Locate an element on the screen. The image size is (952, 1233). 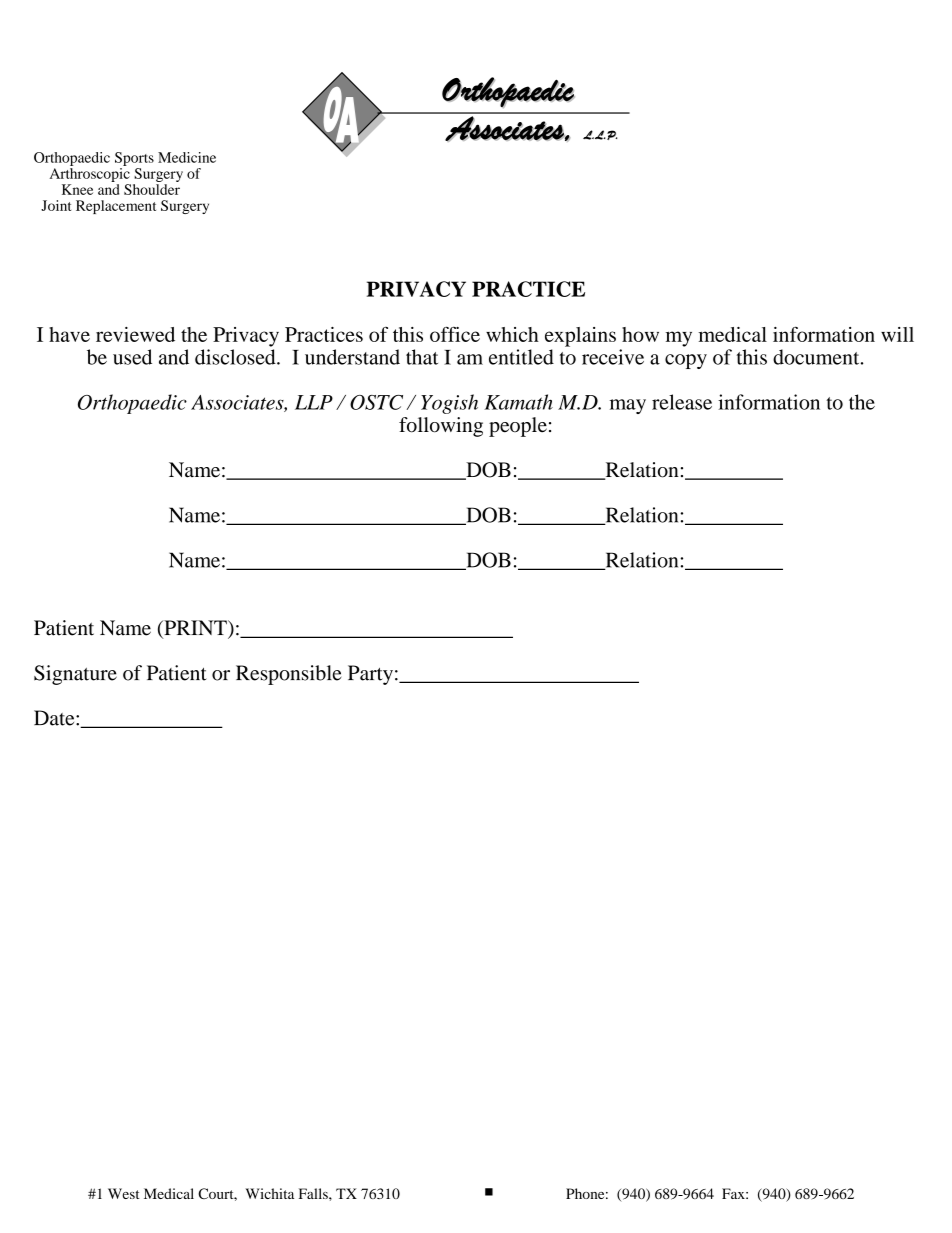
will is located at coordinates (897, 334).
